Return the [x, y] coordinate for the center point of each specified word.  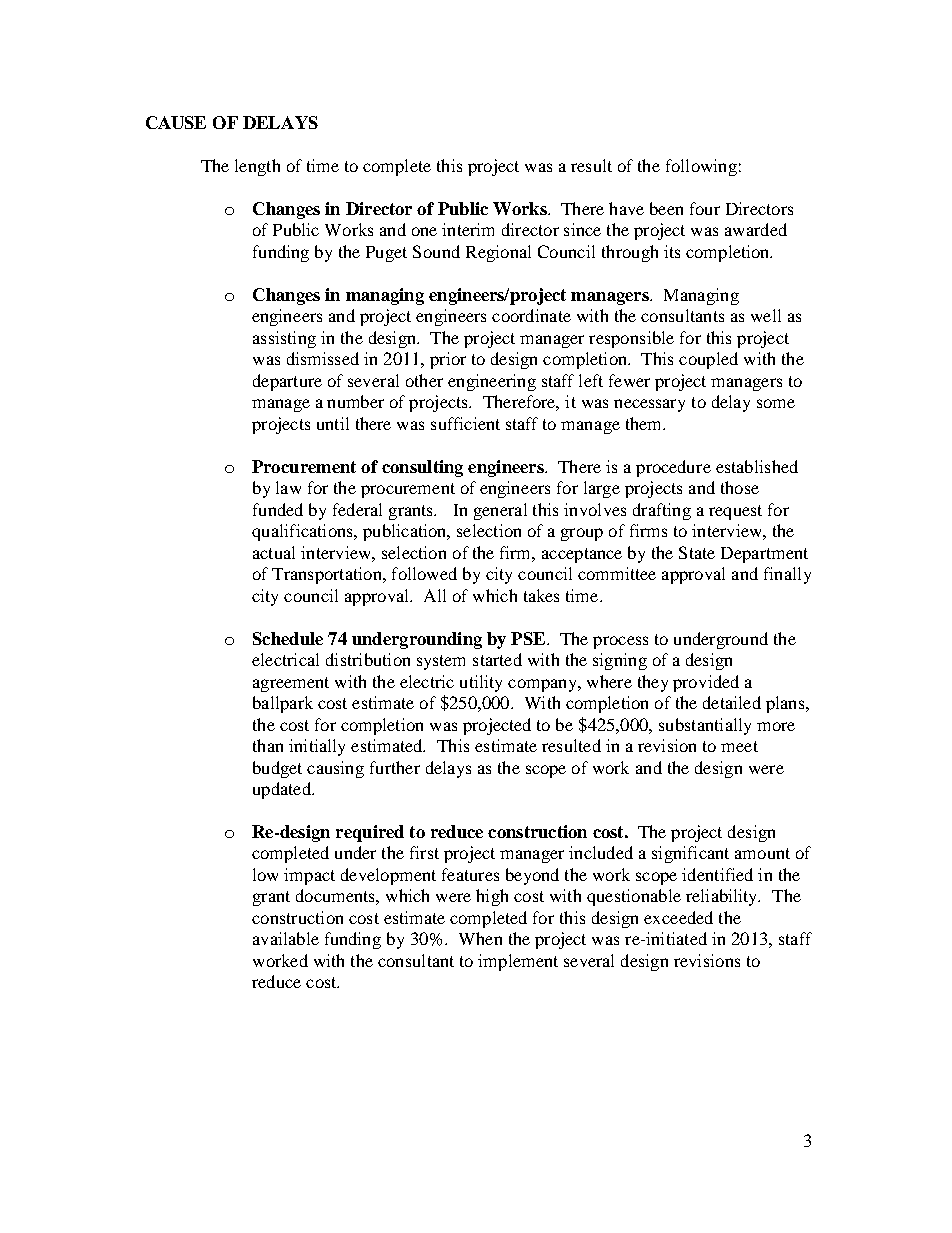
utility [481, 683]
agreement [291, 684]
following [701, 167]
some [776, 403]
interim [468, 229]
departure [287, 382]
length [257, 167]
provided [706, 683]
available [286, 938]
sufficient [465, 423]
